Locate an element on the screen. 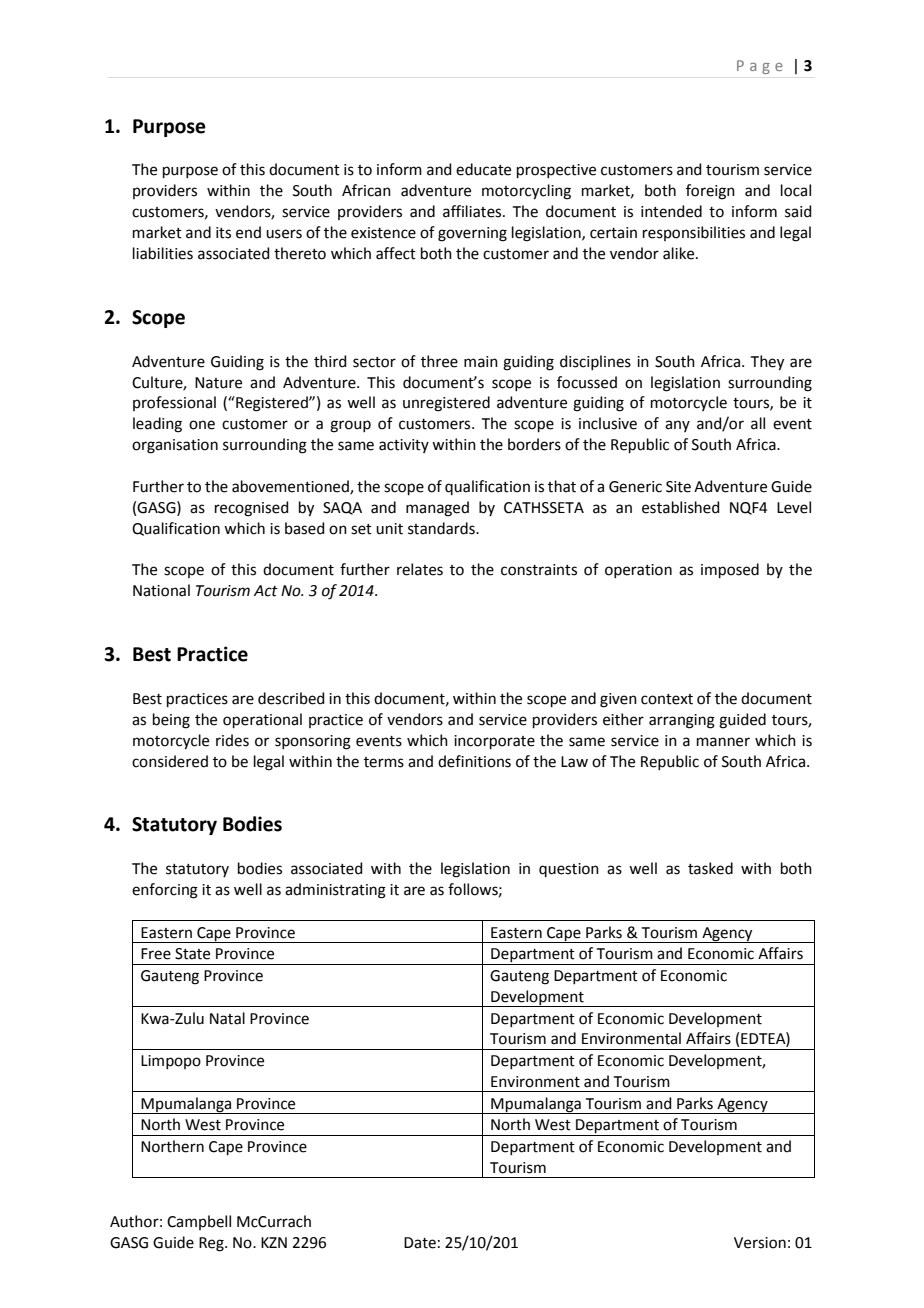 This screenshot has width=924, height=1308. Page is located at coordinates (760, 67).
